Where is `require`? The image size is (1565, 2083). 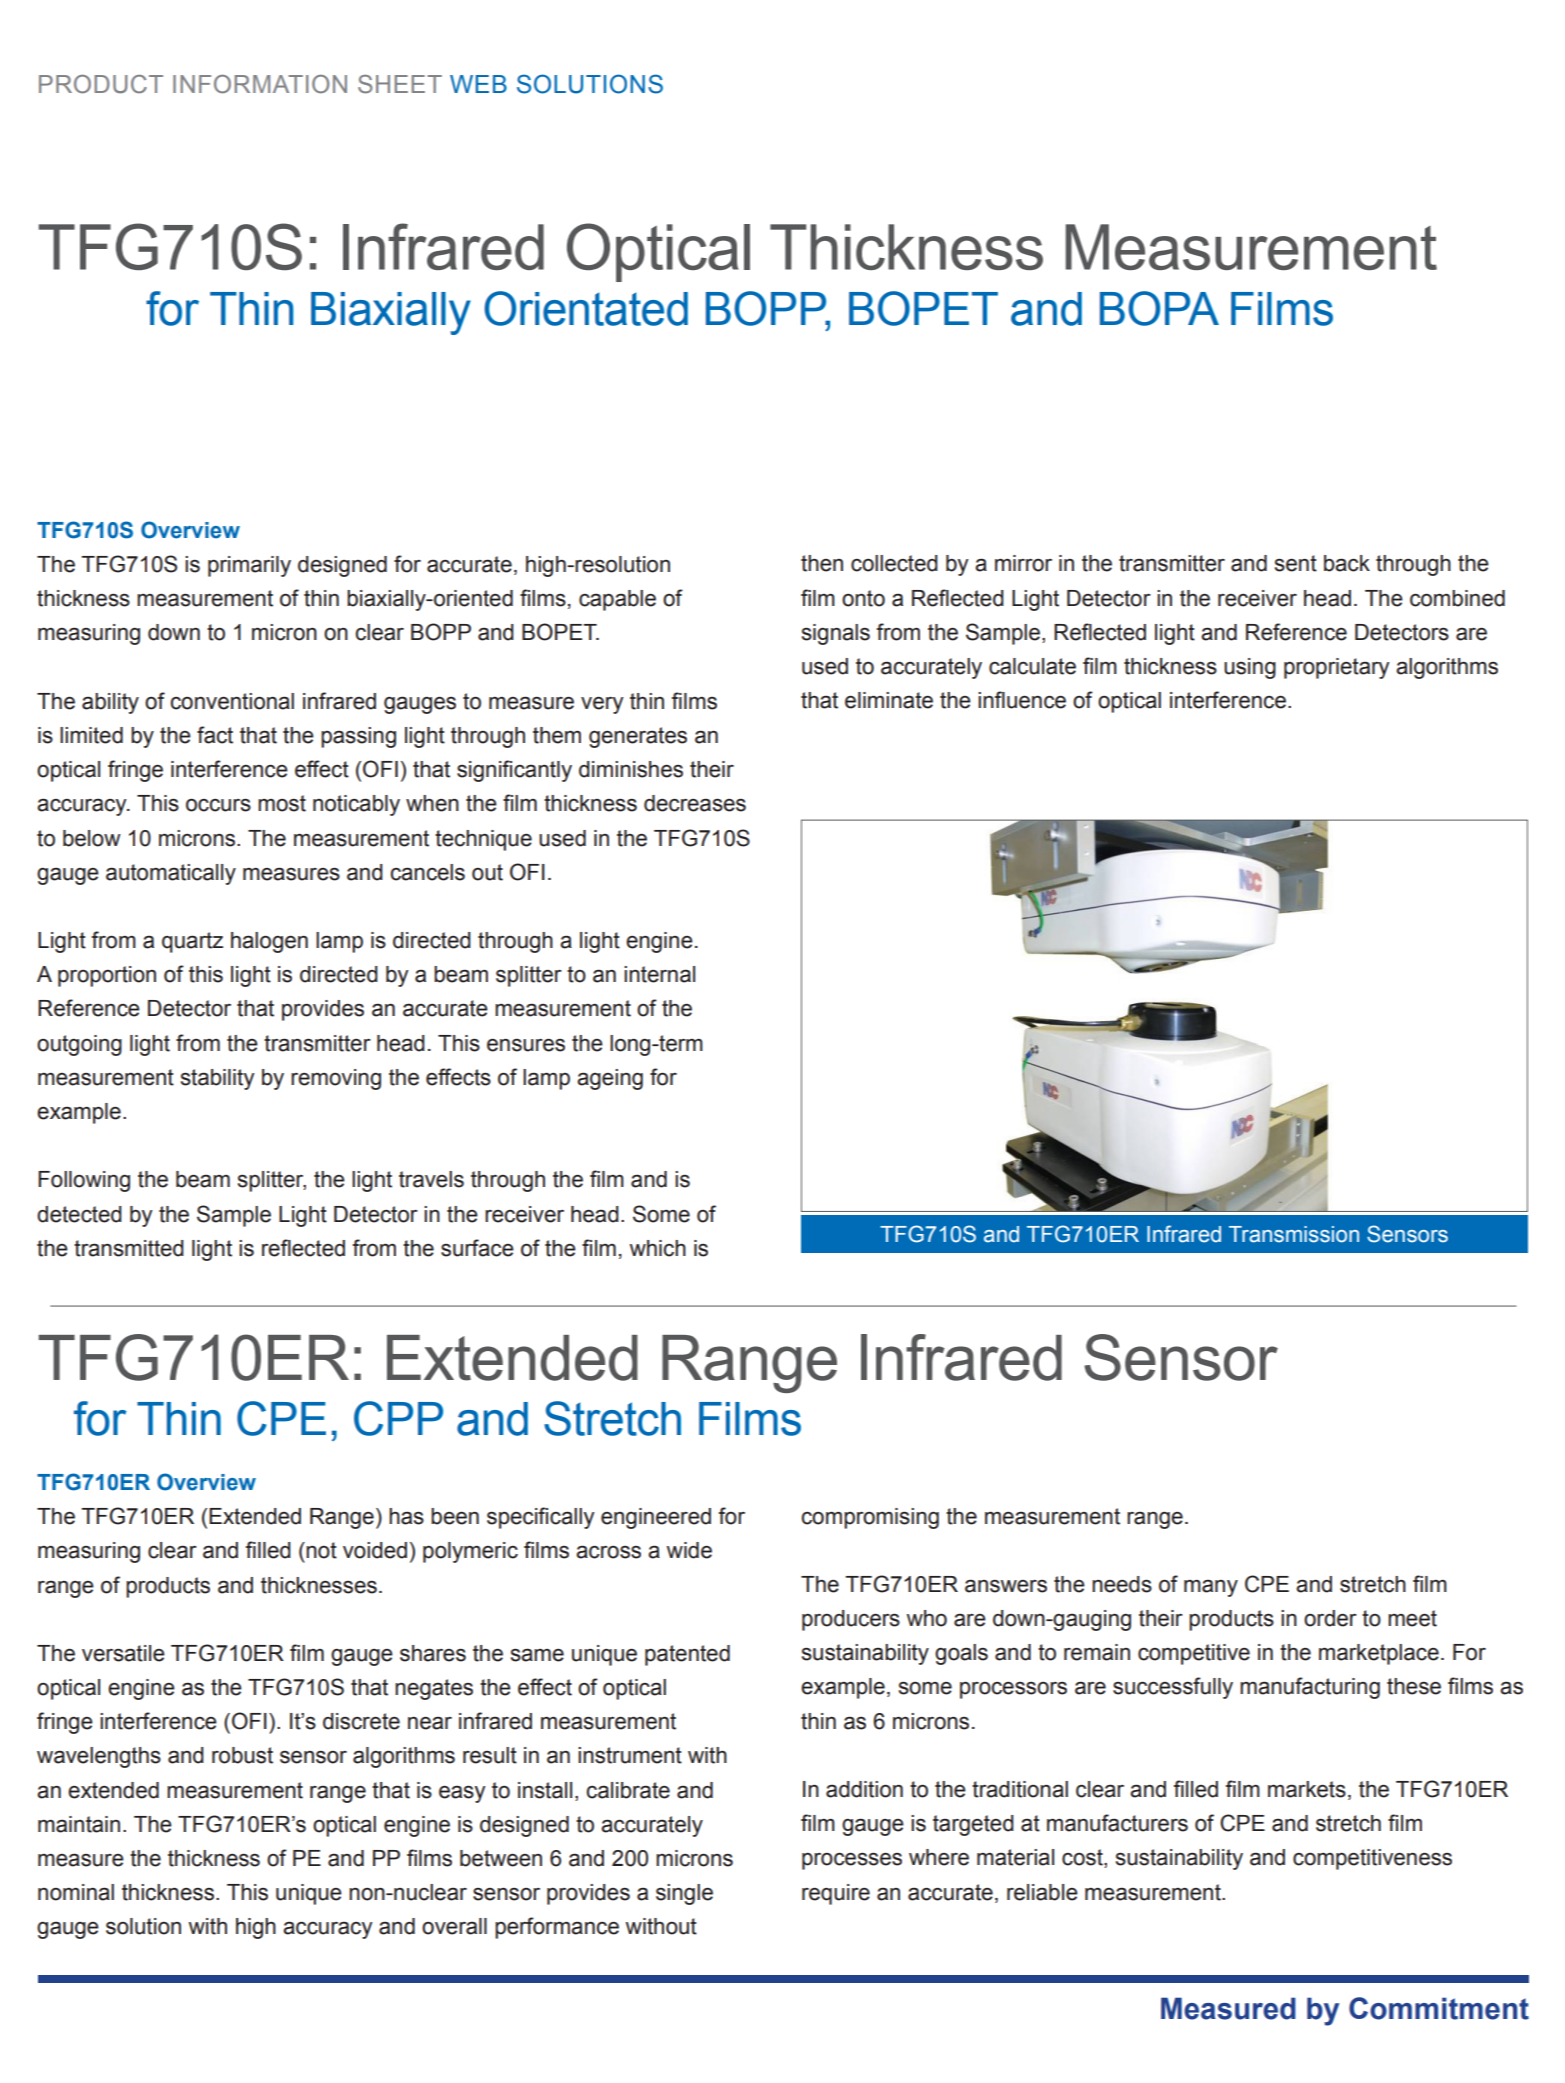 require is located at coordinates (836, 1894).
